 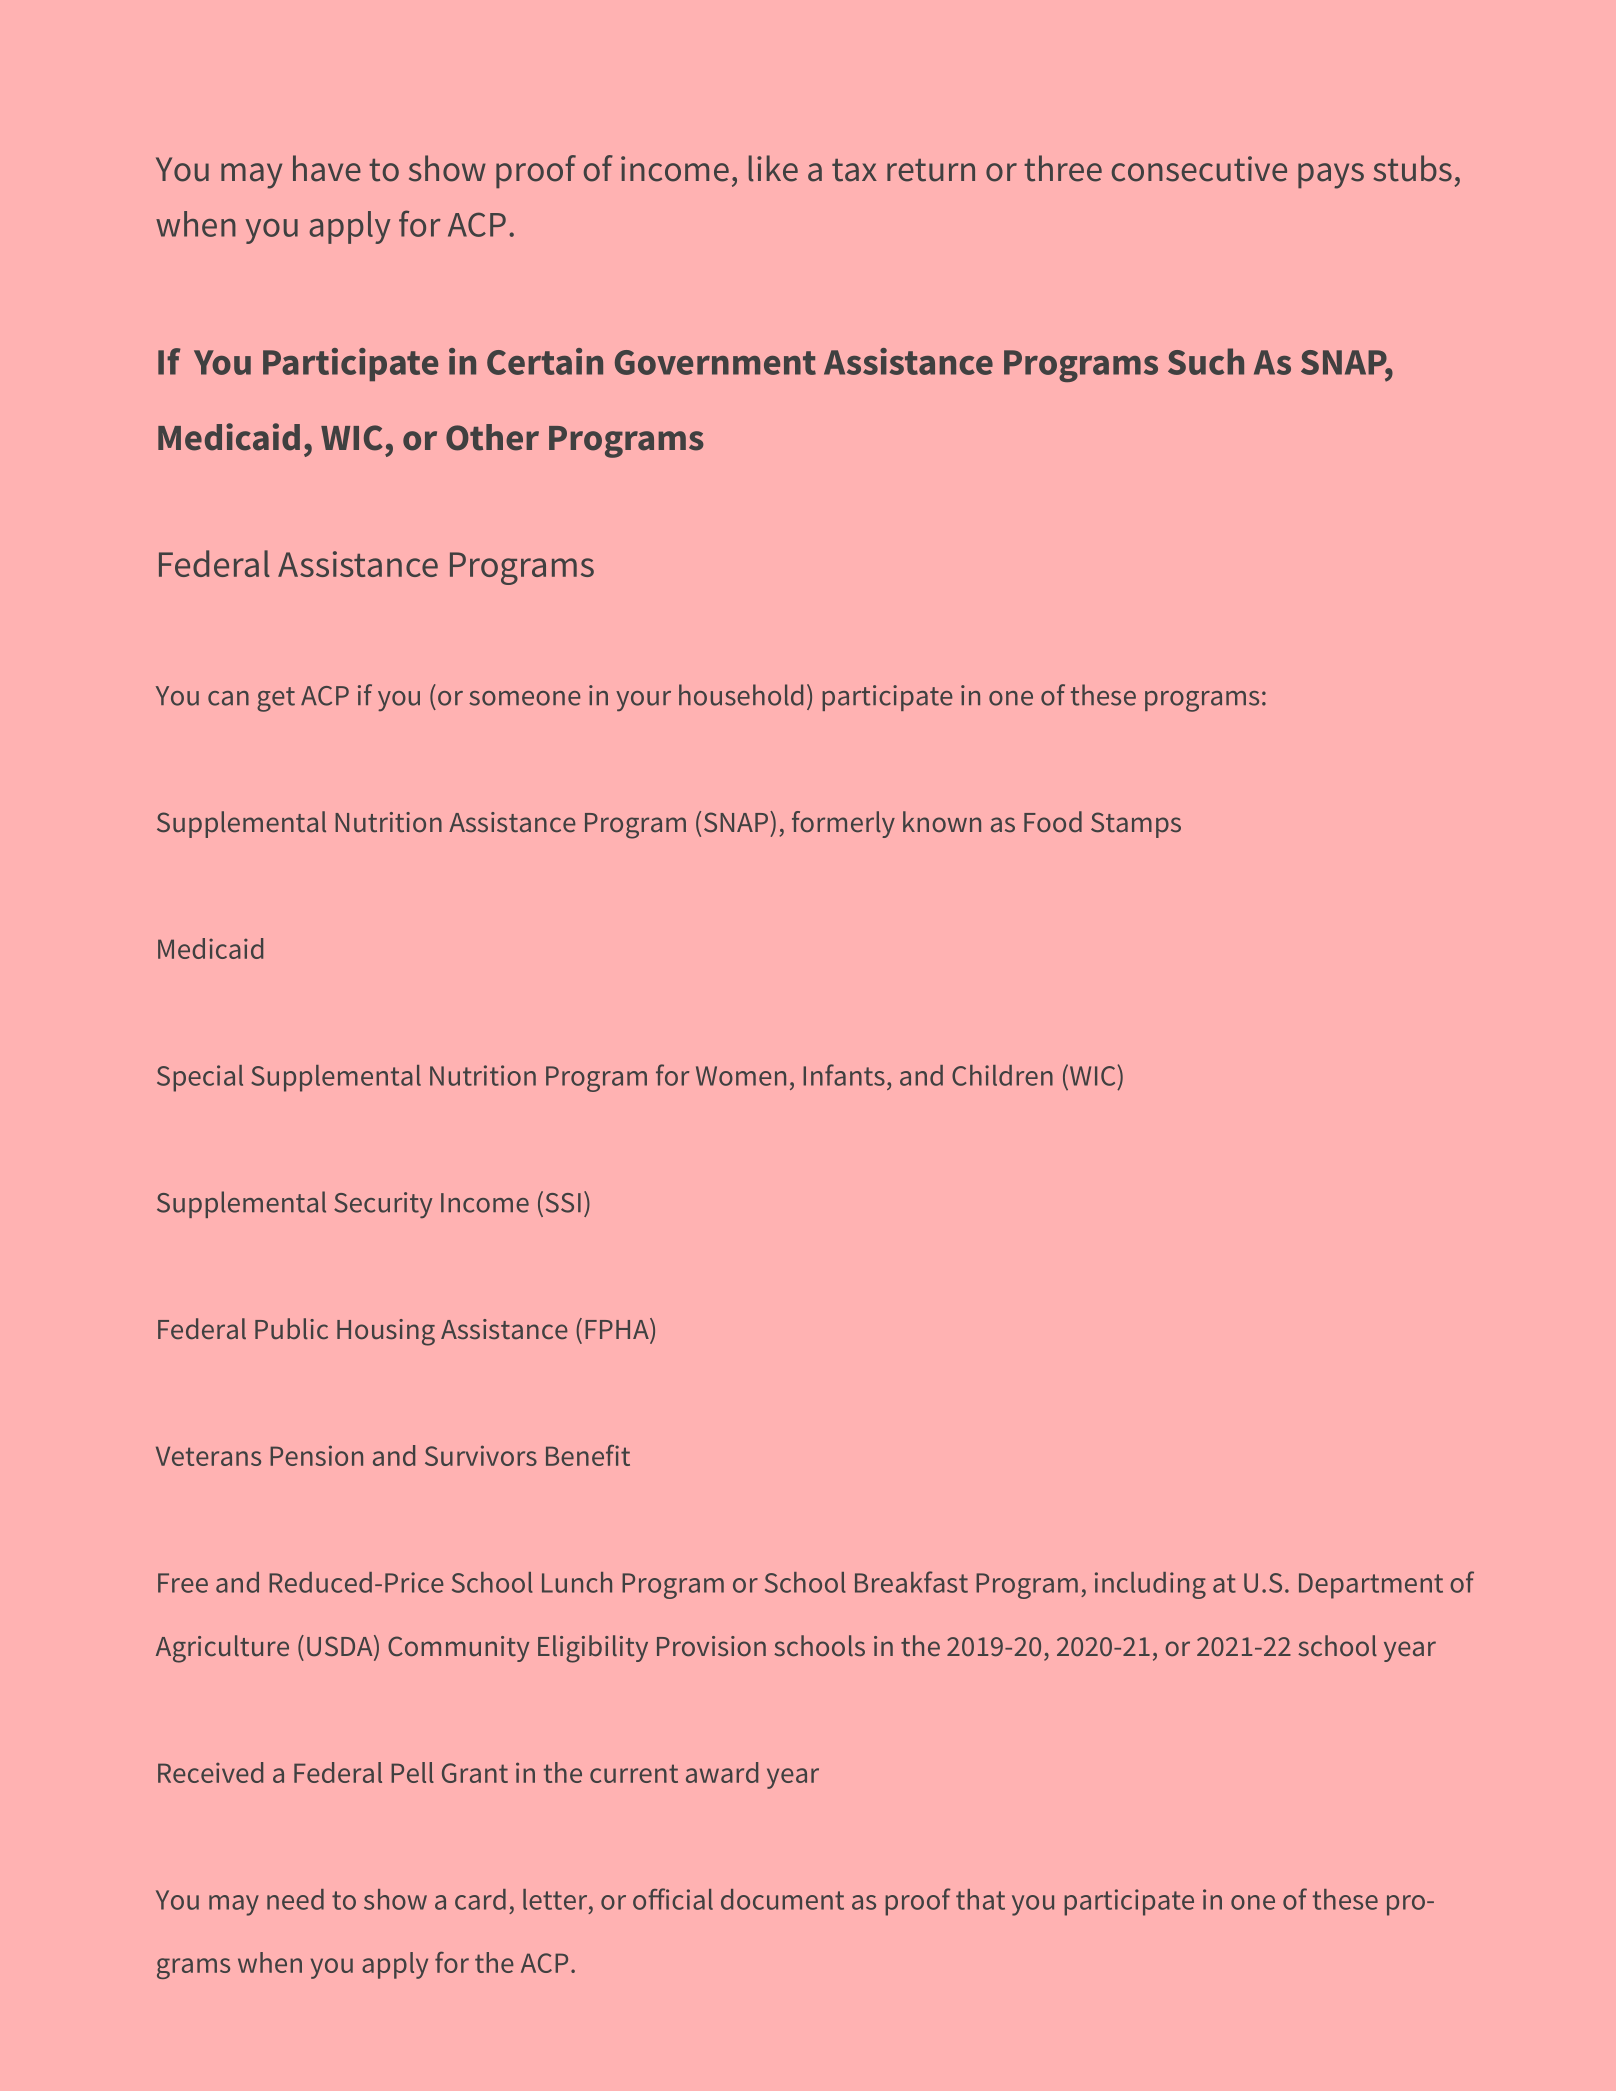 What do you see at coordinates (773, 168) in the screenshot?
I see `like` at bounding box center [773, 168].
